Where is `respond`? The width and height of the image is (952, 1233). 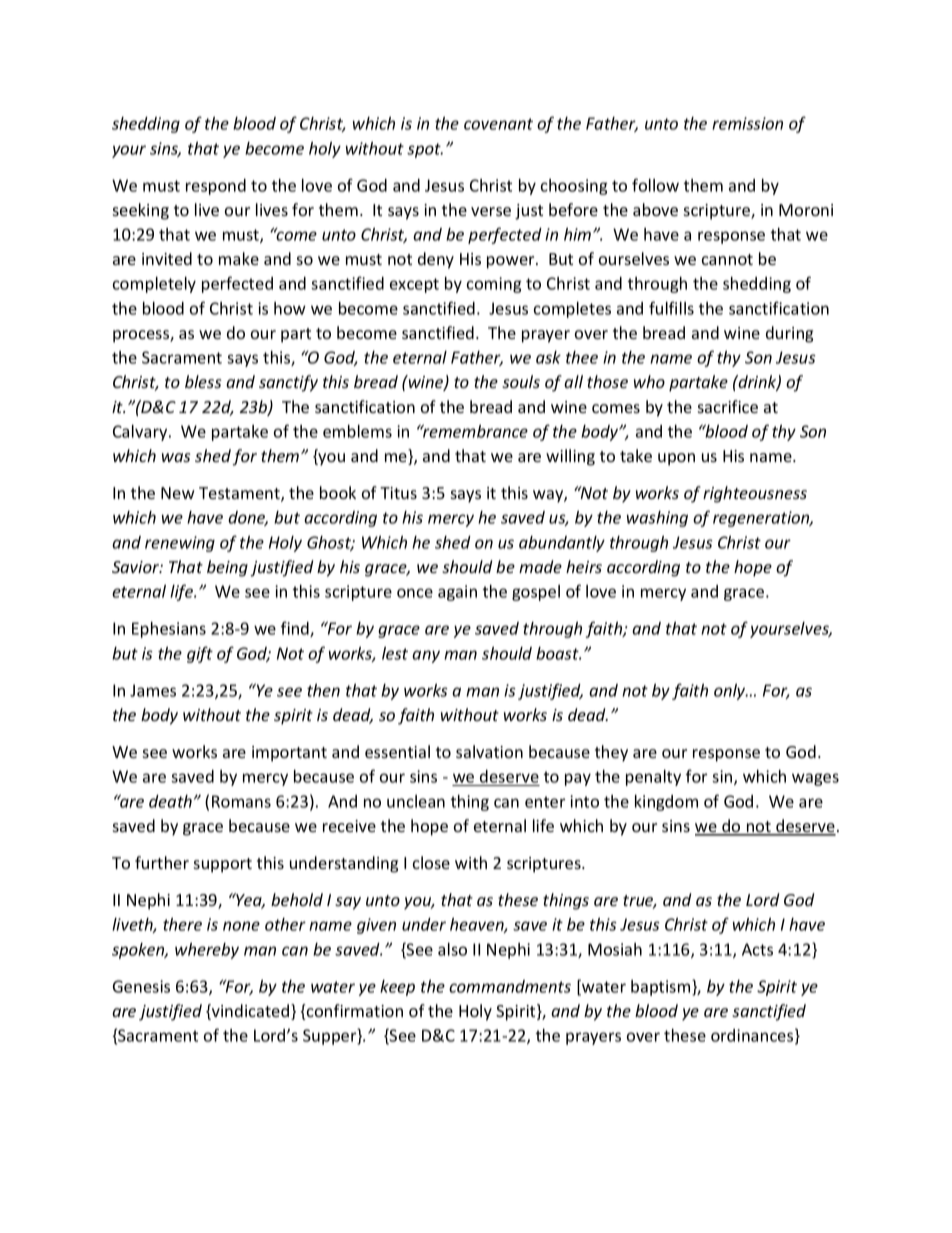
respond is located at coordinates (216, 187).
